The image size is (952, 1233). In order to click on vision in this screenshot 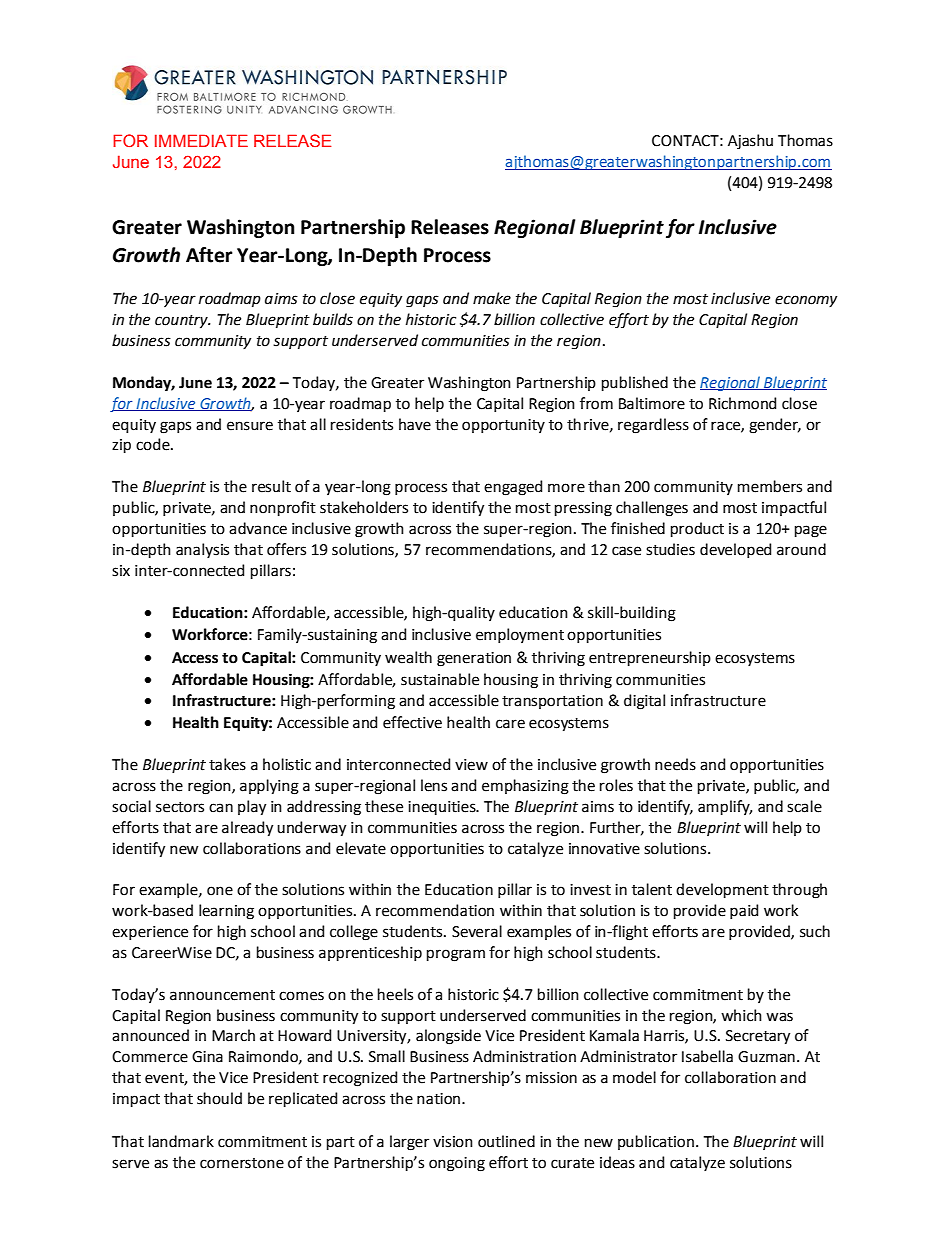, I will do `click(453, 1142)`.
